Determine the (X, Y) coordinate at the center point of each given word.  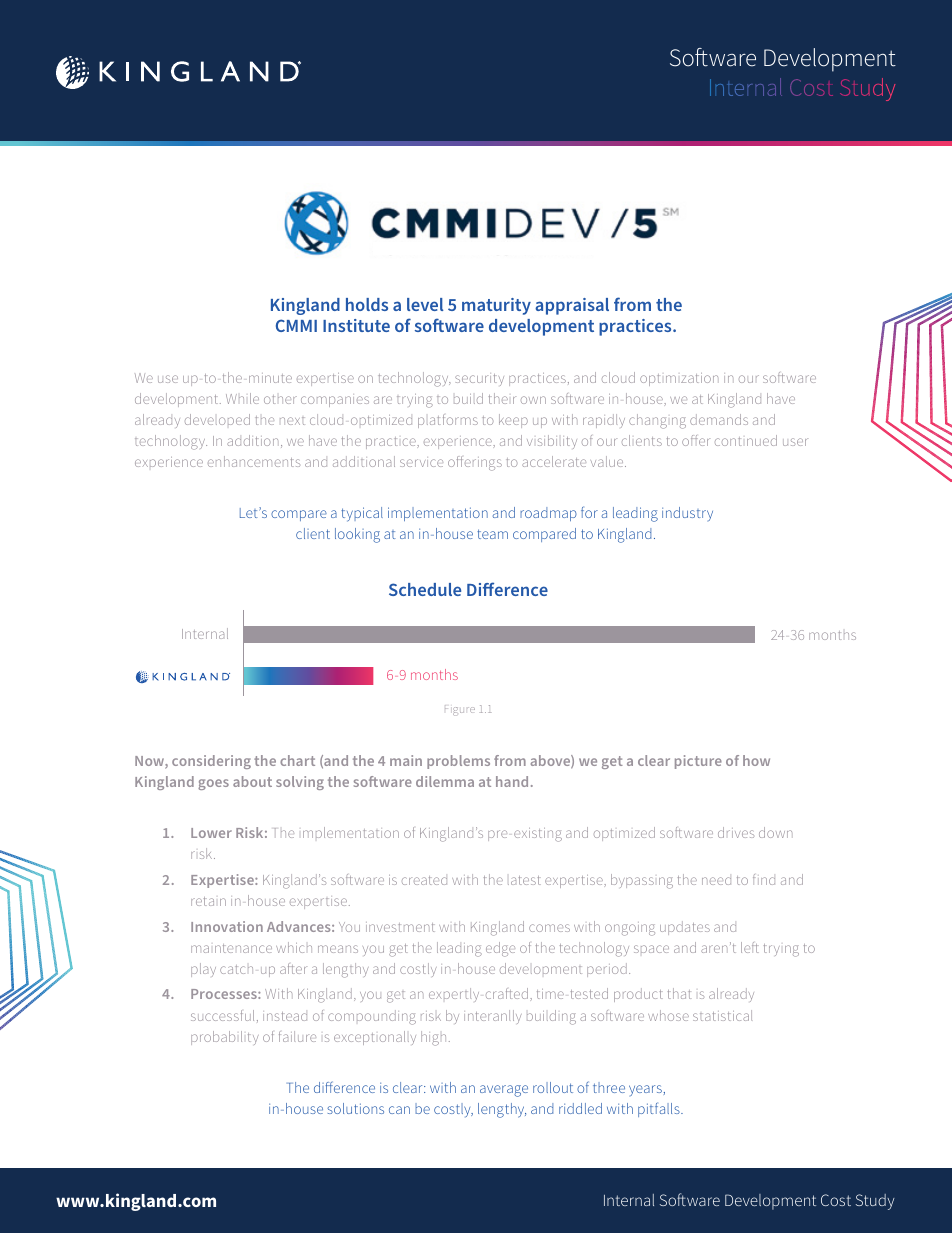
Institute (356, 325)
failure (297, 1036)
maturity (496, 306)
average (504, 1091)
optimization (679, 379)
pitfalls (660, 1109)
